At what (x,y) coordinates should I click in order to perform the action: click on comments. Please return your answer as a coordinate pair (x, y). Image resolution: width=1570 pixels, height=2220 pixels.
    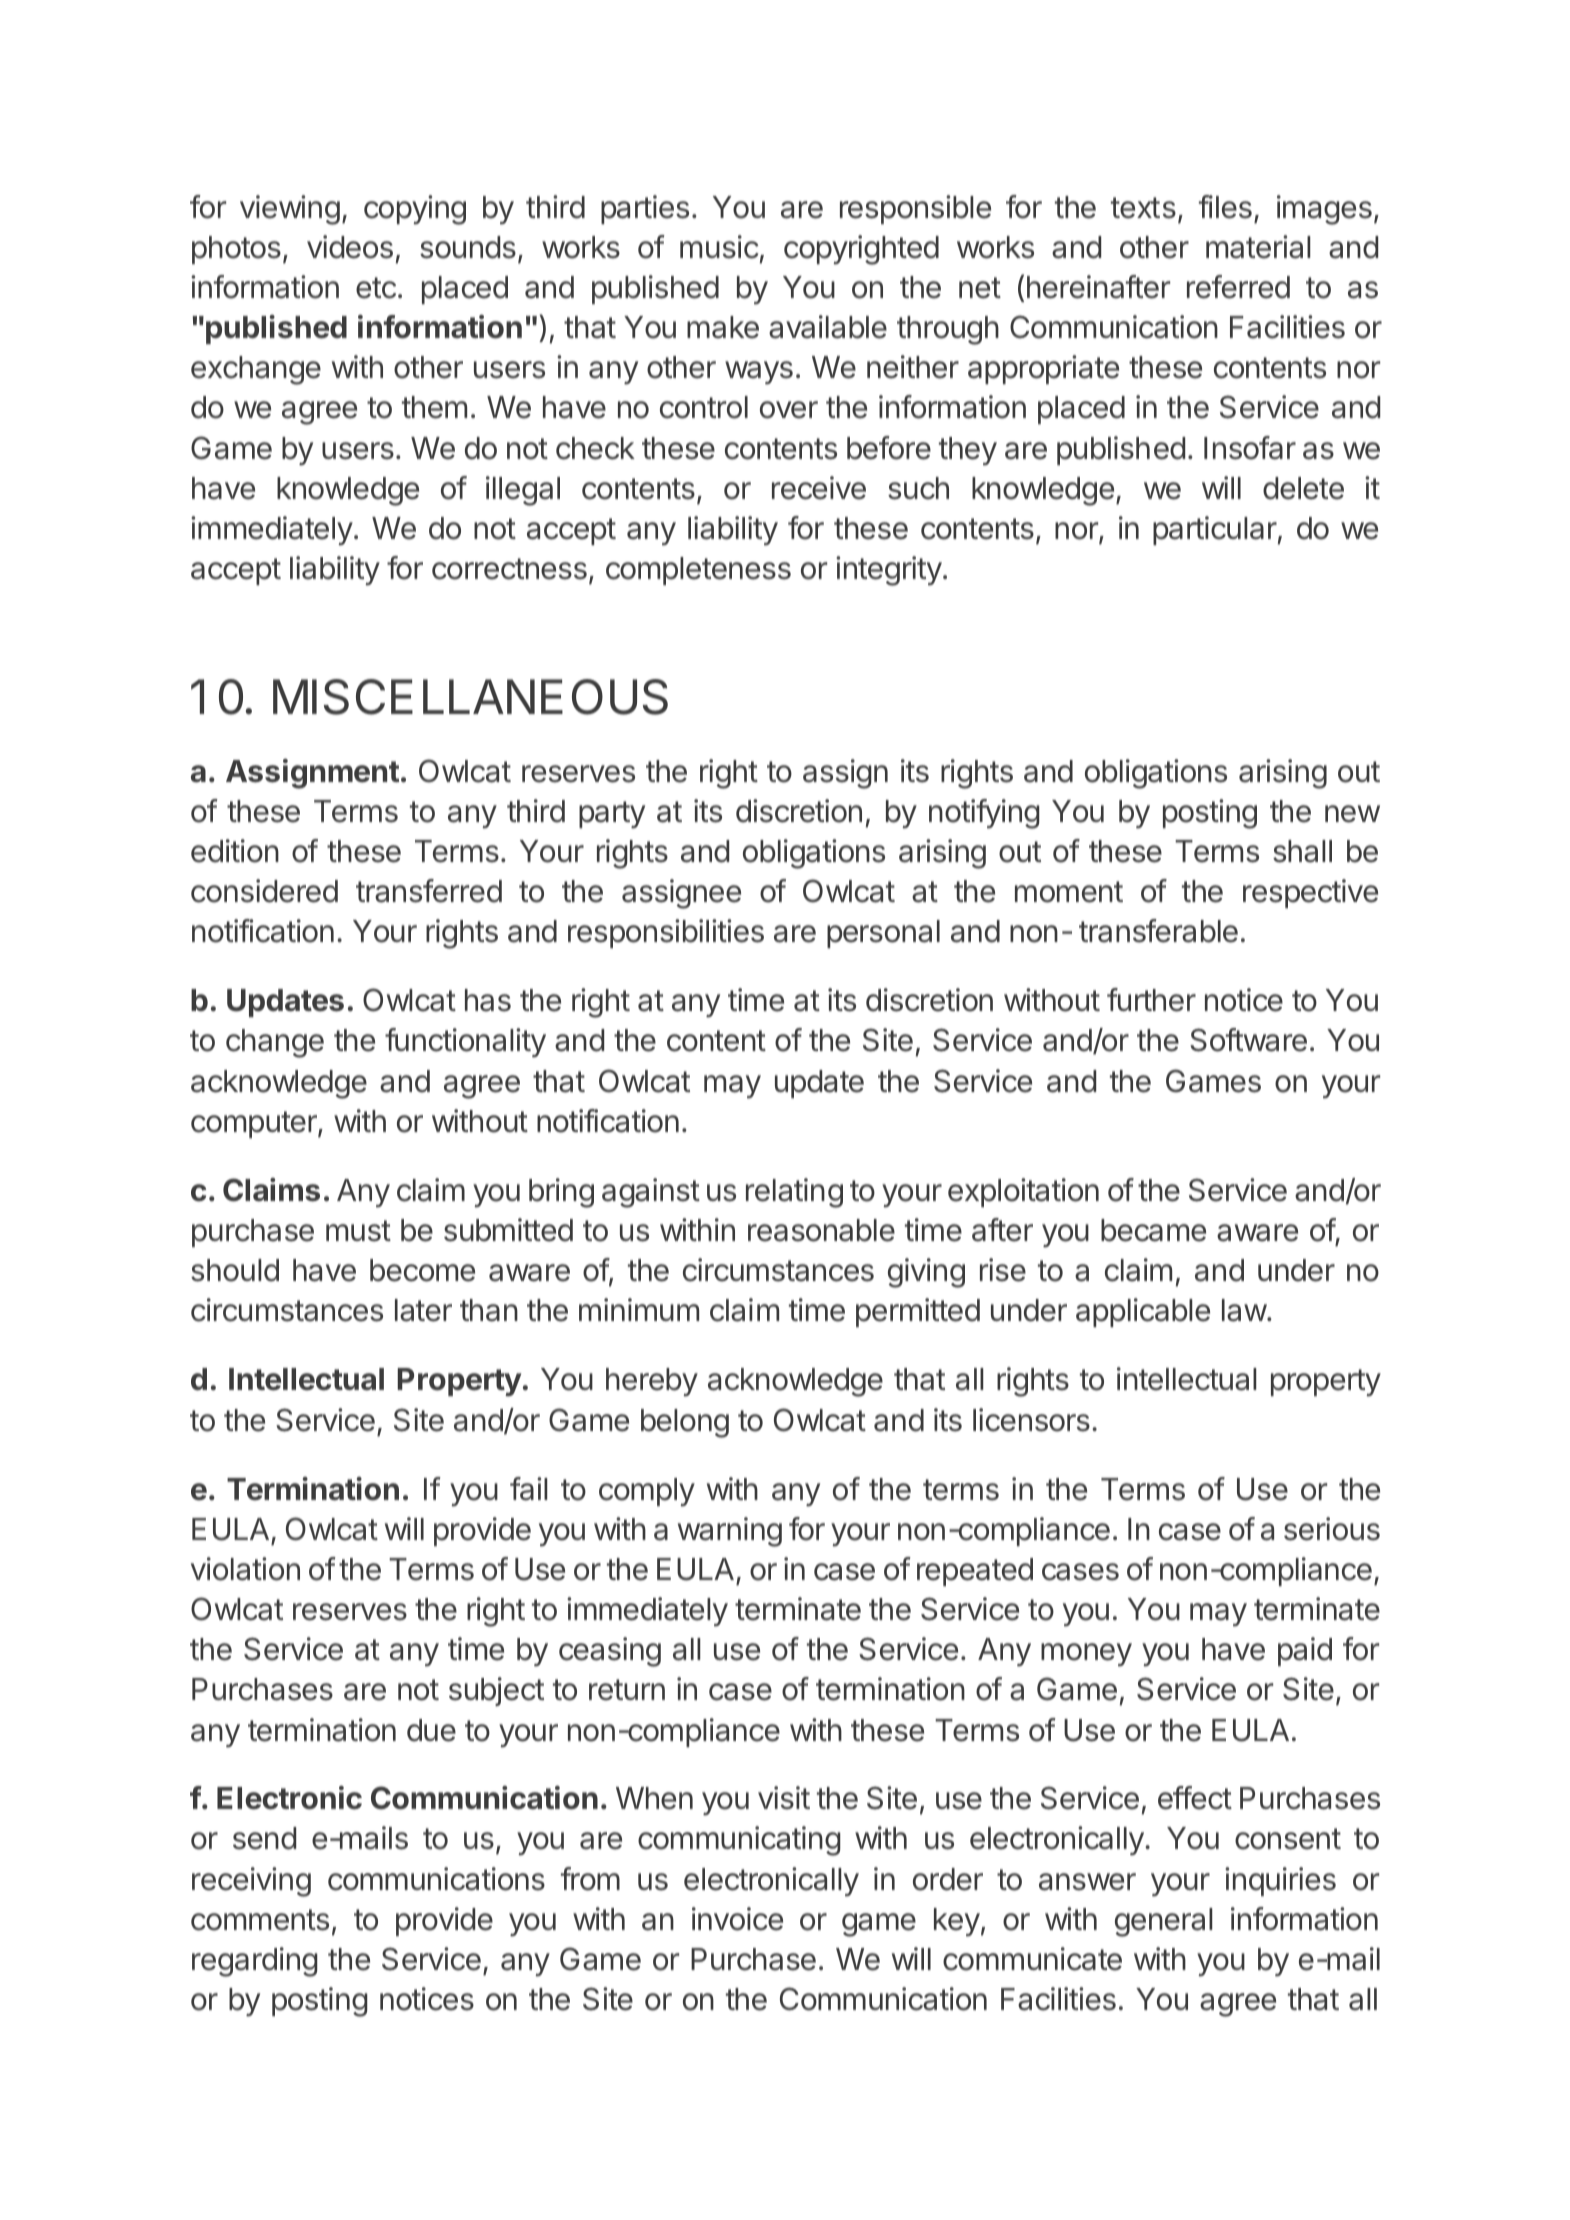
    Looking at the image, I should click on (260, 1920).
